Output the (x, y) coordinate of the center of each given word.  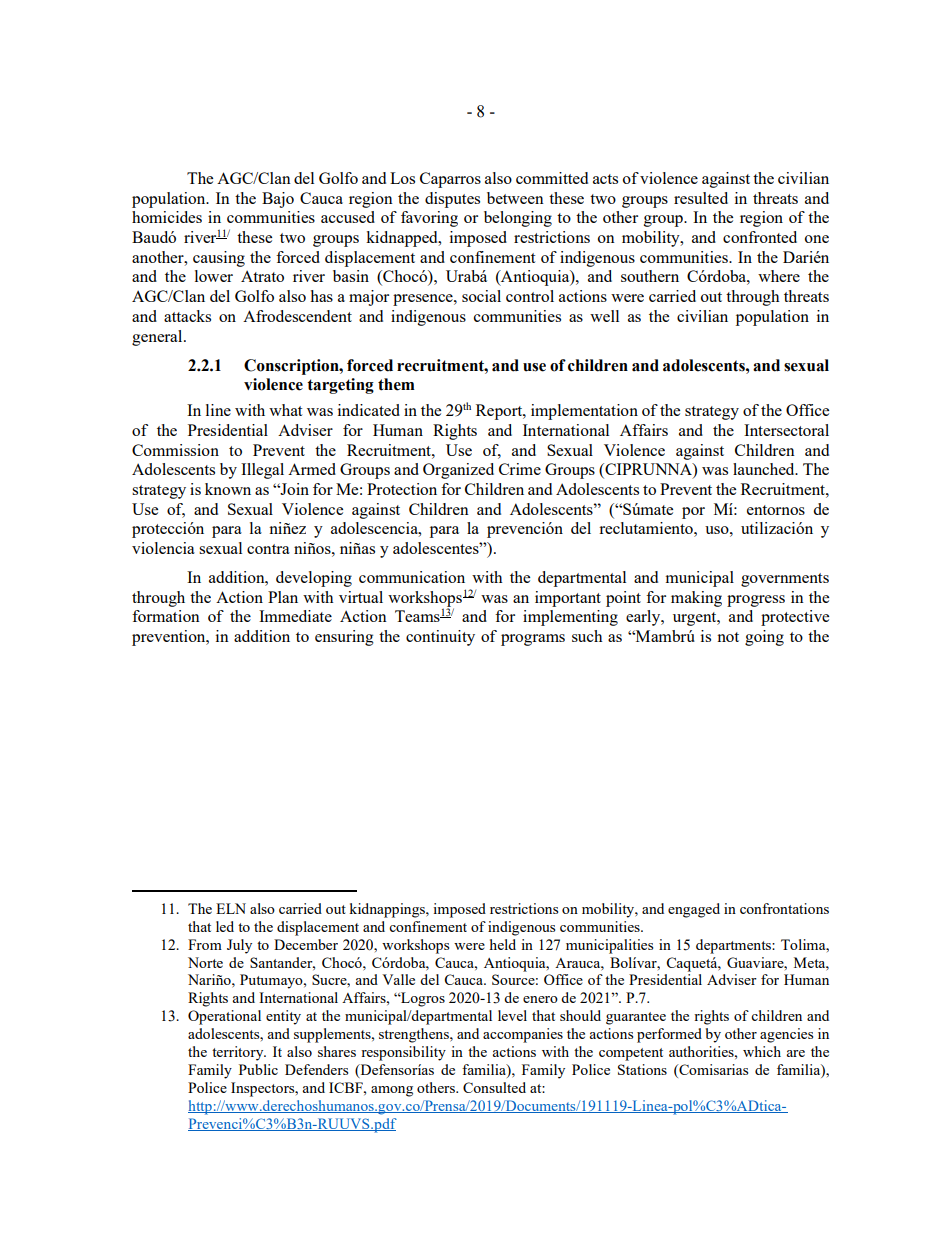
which (762, 1051)
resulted (701, 198)
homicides (167, 217)
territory (239, 1053)
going (764, 638)
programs (533, 640)
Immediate (295, 616)
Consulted (494, 1087)
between (515, 198)
